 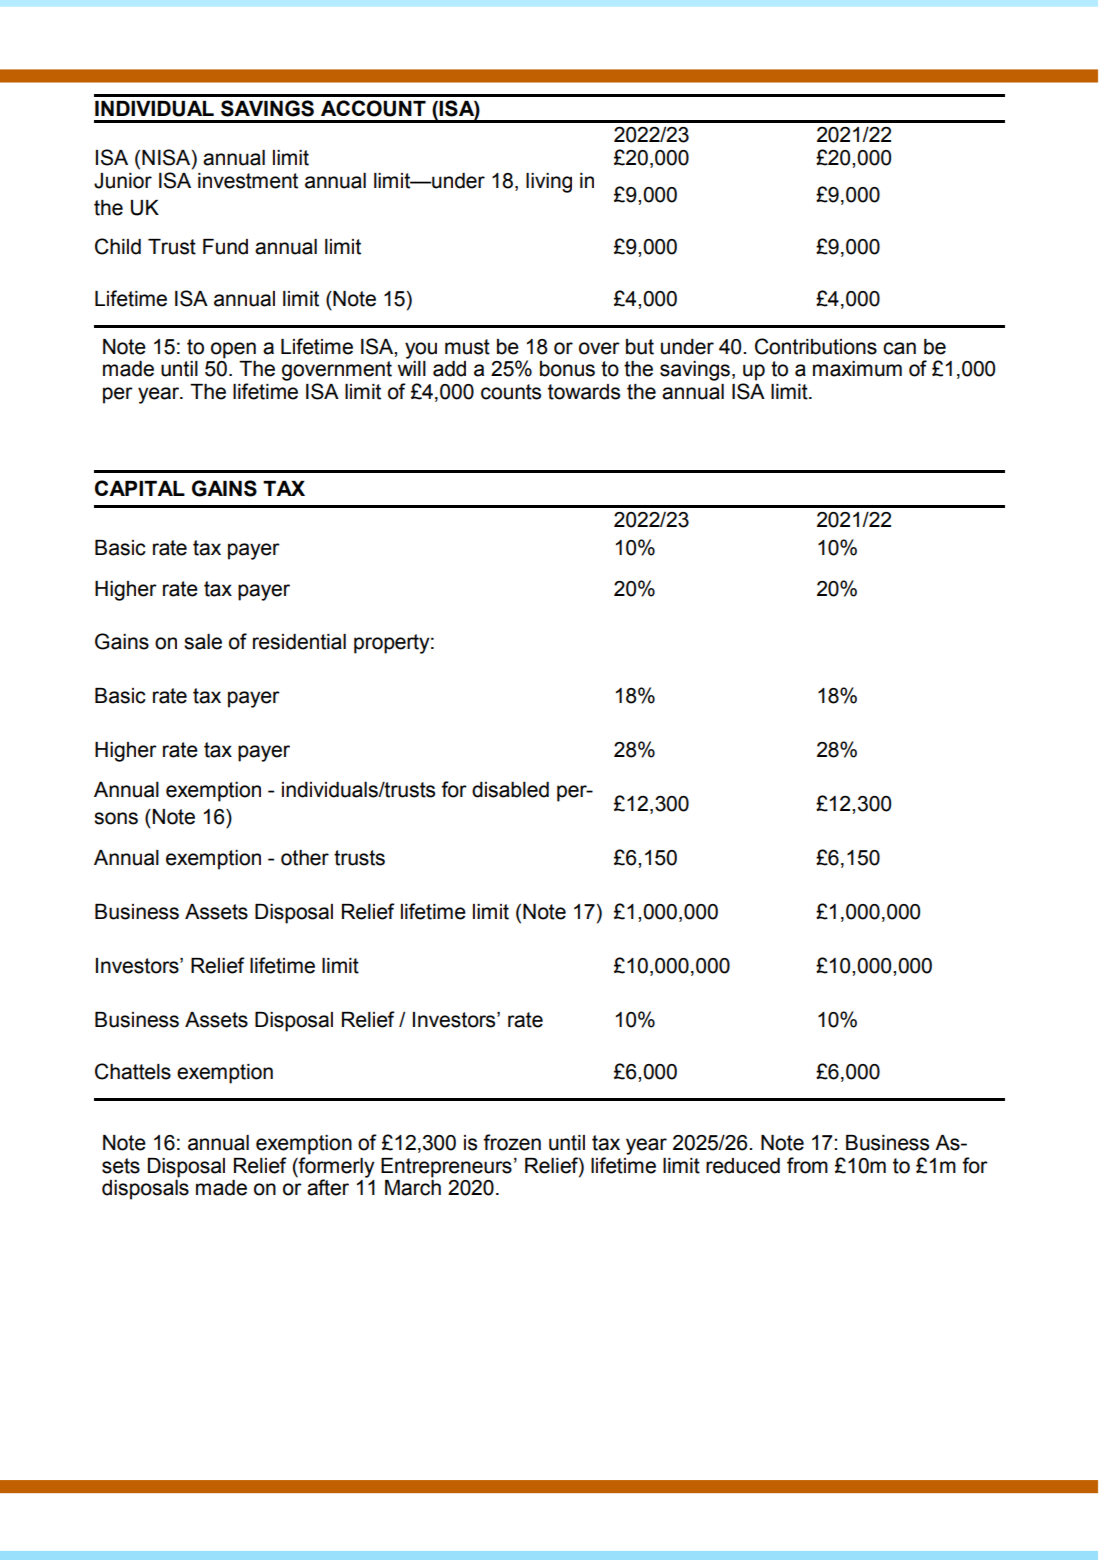 What do you see at coordinates (328, 1187) in the screenshot?
I see `after` at bounding box center [328, 1187].
